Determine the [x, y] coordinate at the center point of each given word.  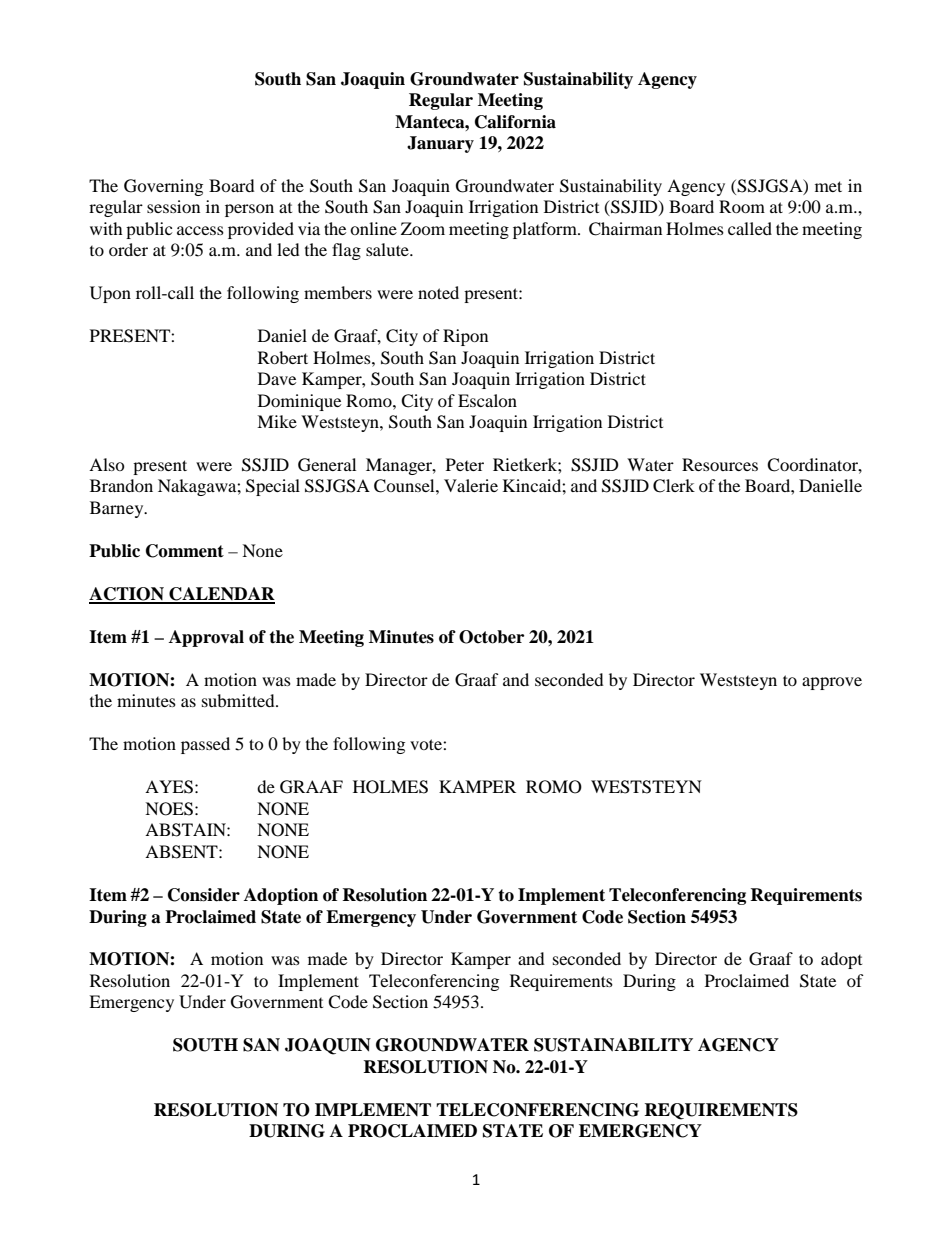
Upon [110, 294]
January [440, 144]
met [828, 186]
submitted [239, 700]
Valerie [471, 485]
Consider [204, 895]
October [491, 637]
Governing [163, 187]
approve [832, 683]
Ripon [465, 337]
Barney [118, 509]
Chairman [625, 229]
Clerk [674, 486]
